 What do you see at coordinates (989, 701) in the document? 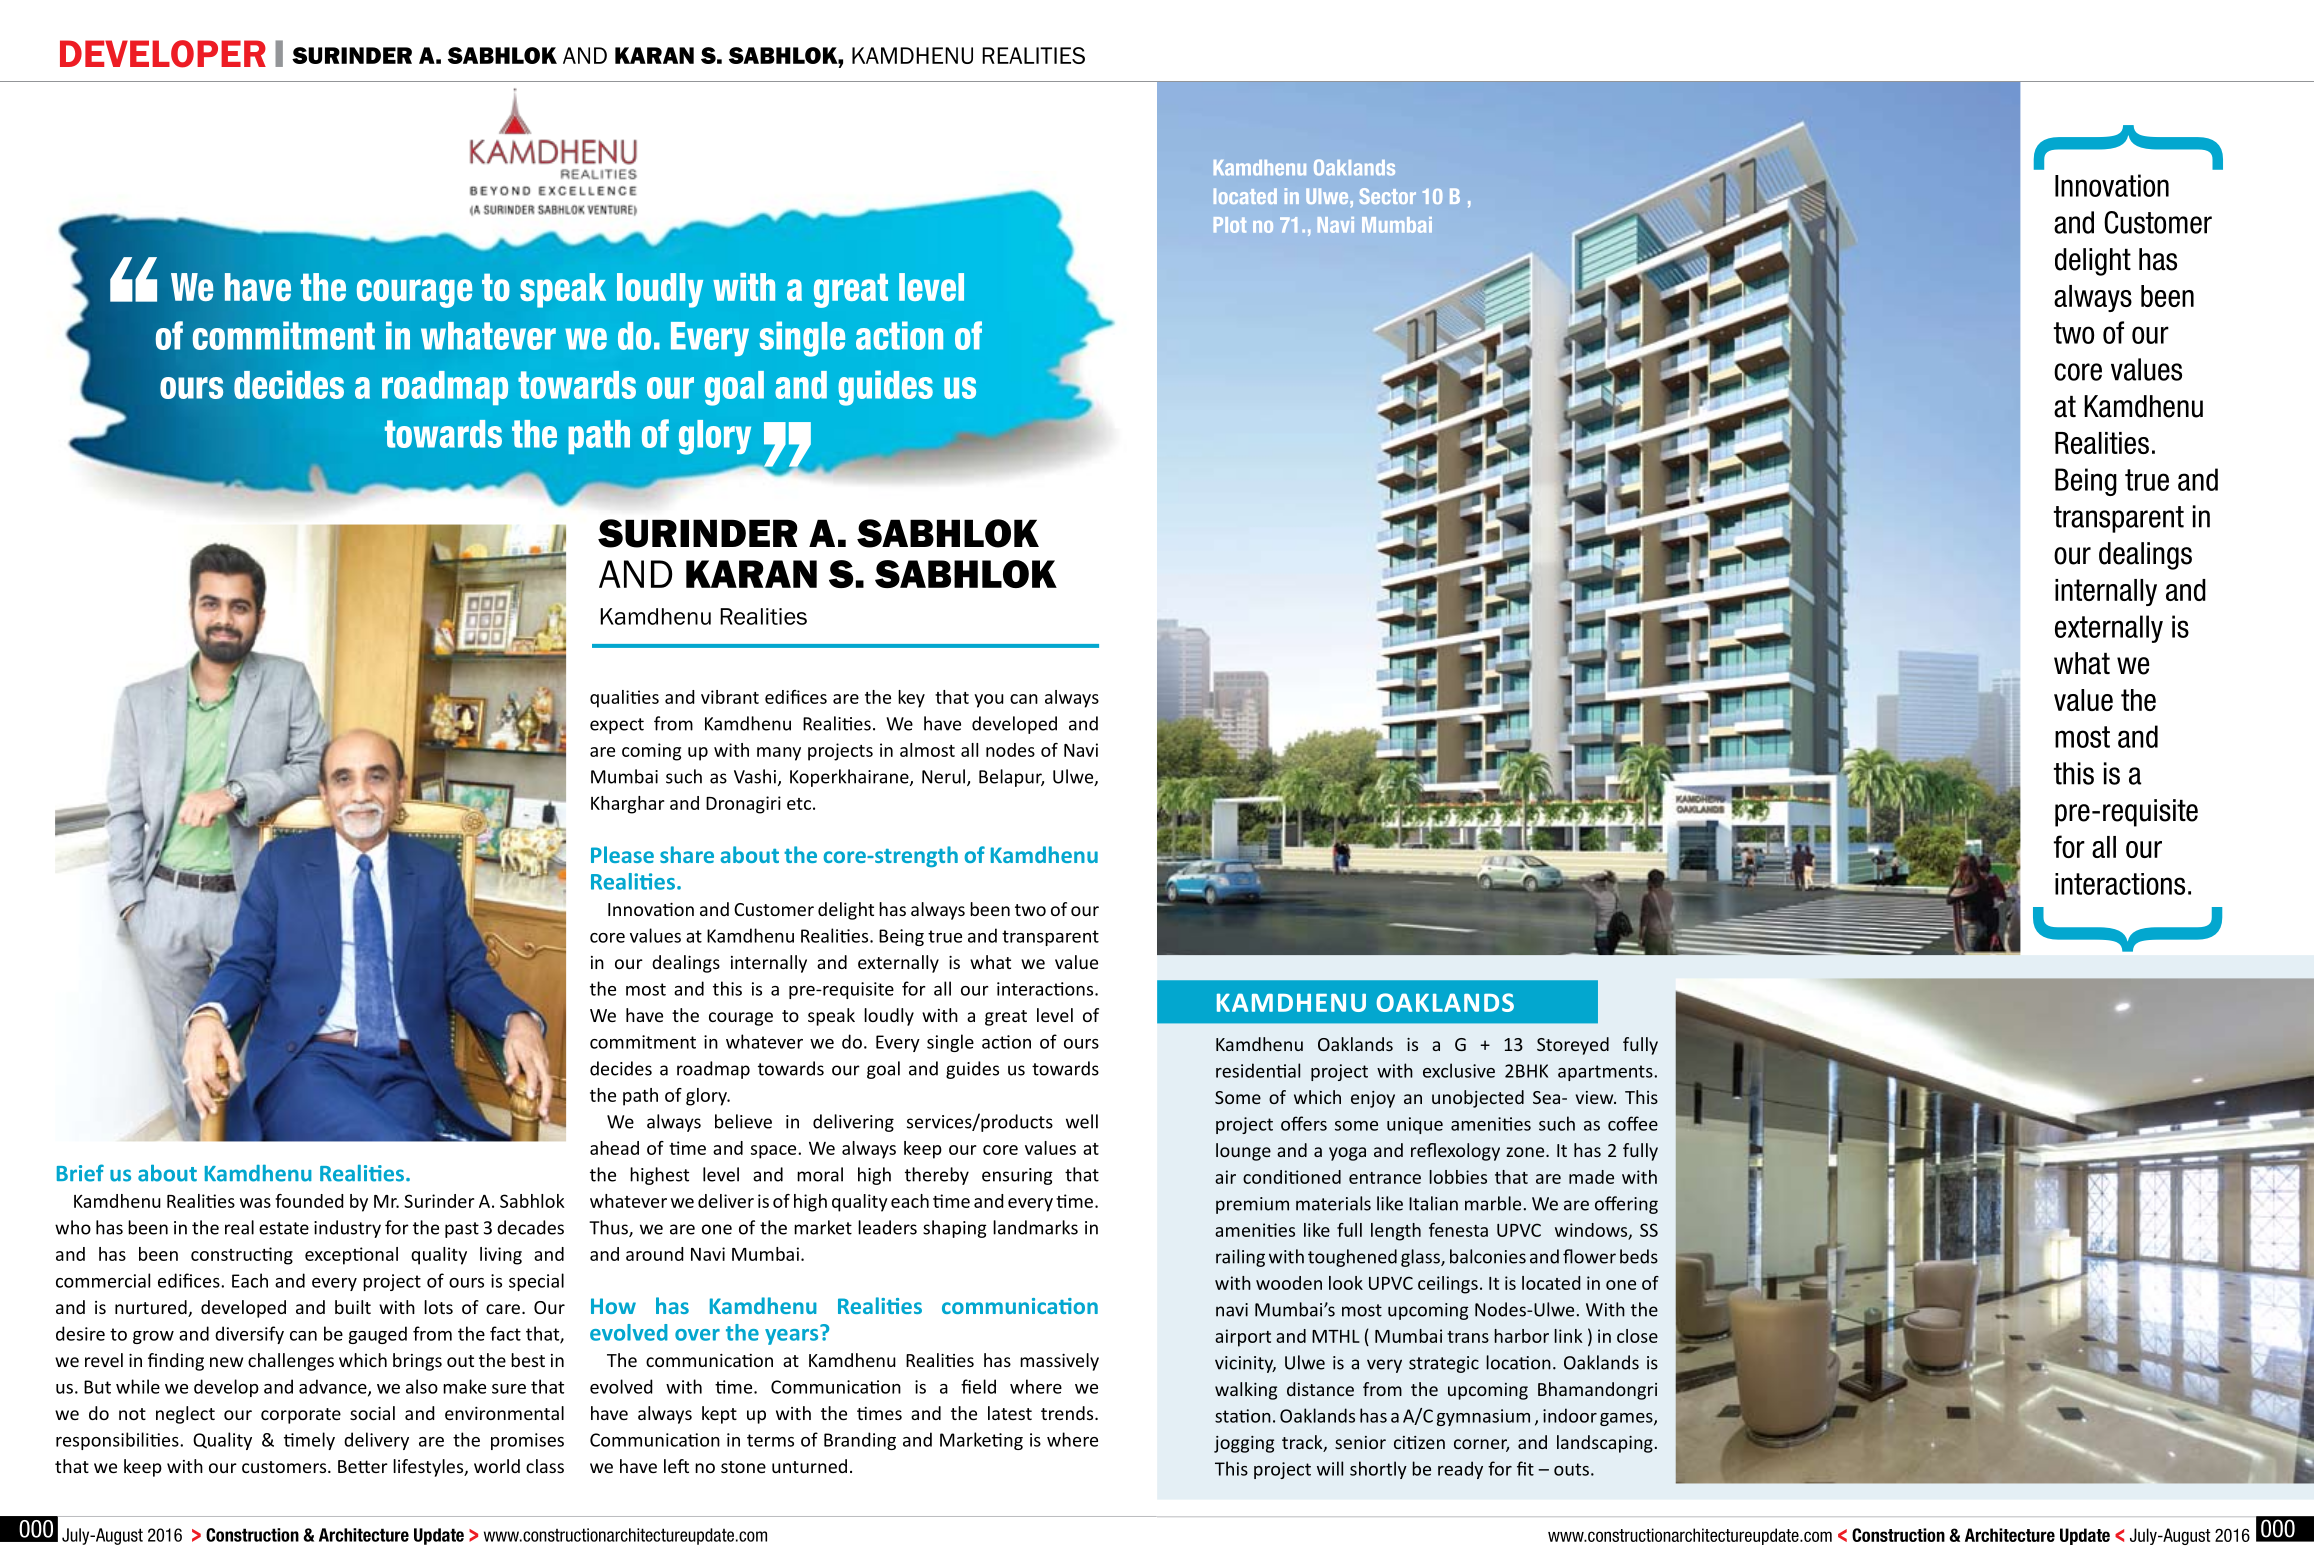
I see `you` at bounding box center [989, 701].
